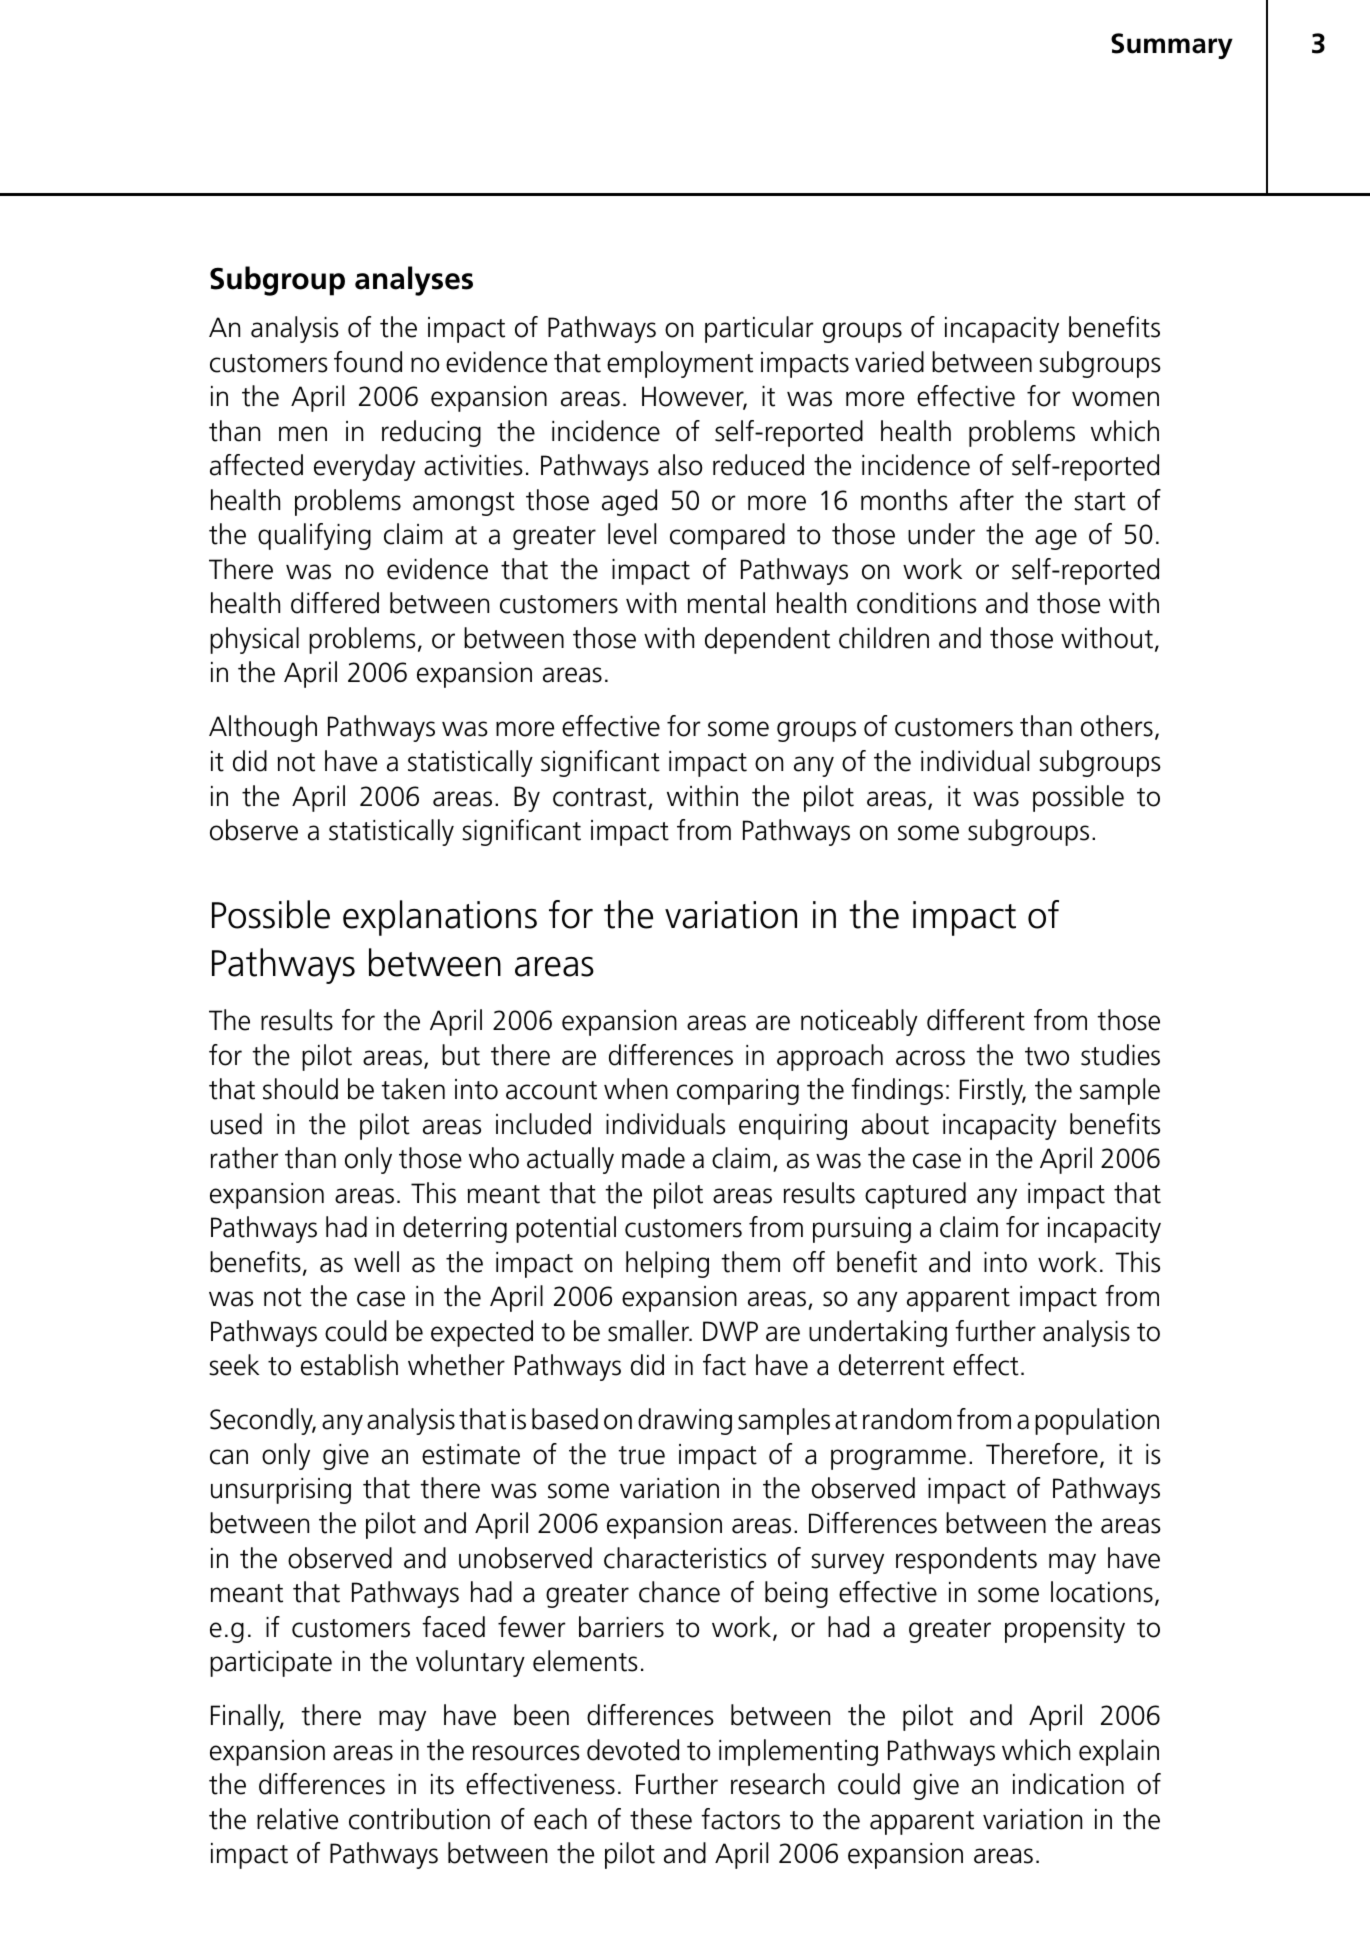  I want to click on Although, so click(263, 728).
